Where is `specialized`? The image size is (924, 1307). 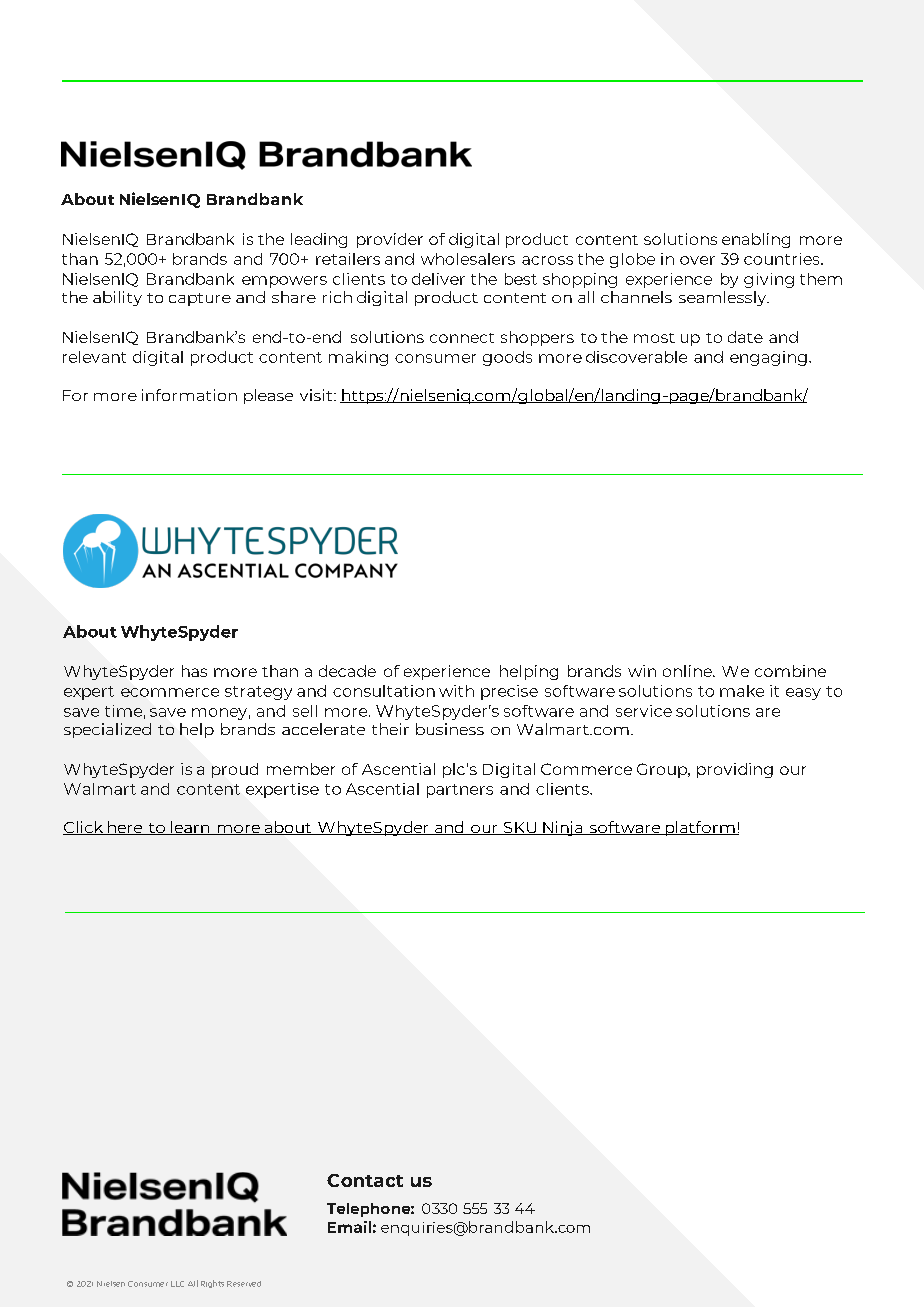
specialized is located at coordinates (107, 730).
